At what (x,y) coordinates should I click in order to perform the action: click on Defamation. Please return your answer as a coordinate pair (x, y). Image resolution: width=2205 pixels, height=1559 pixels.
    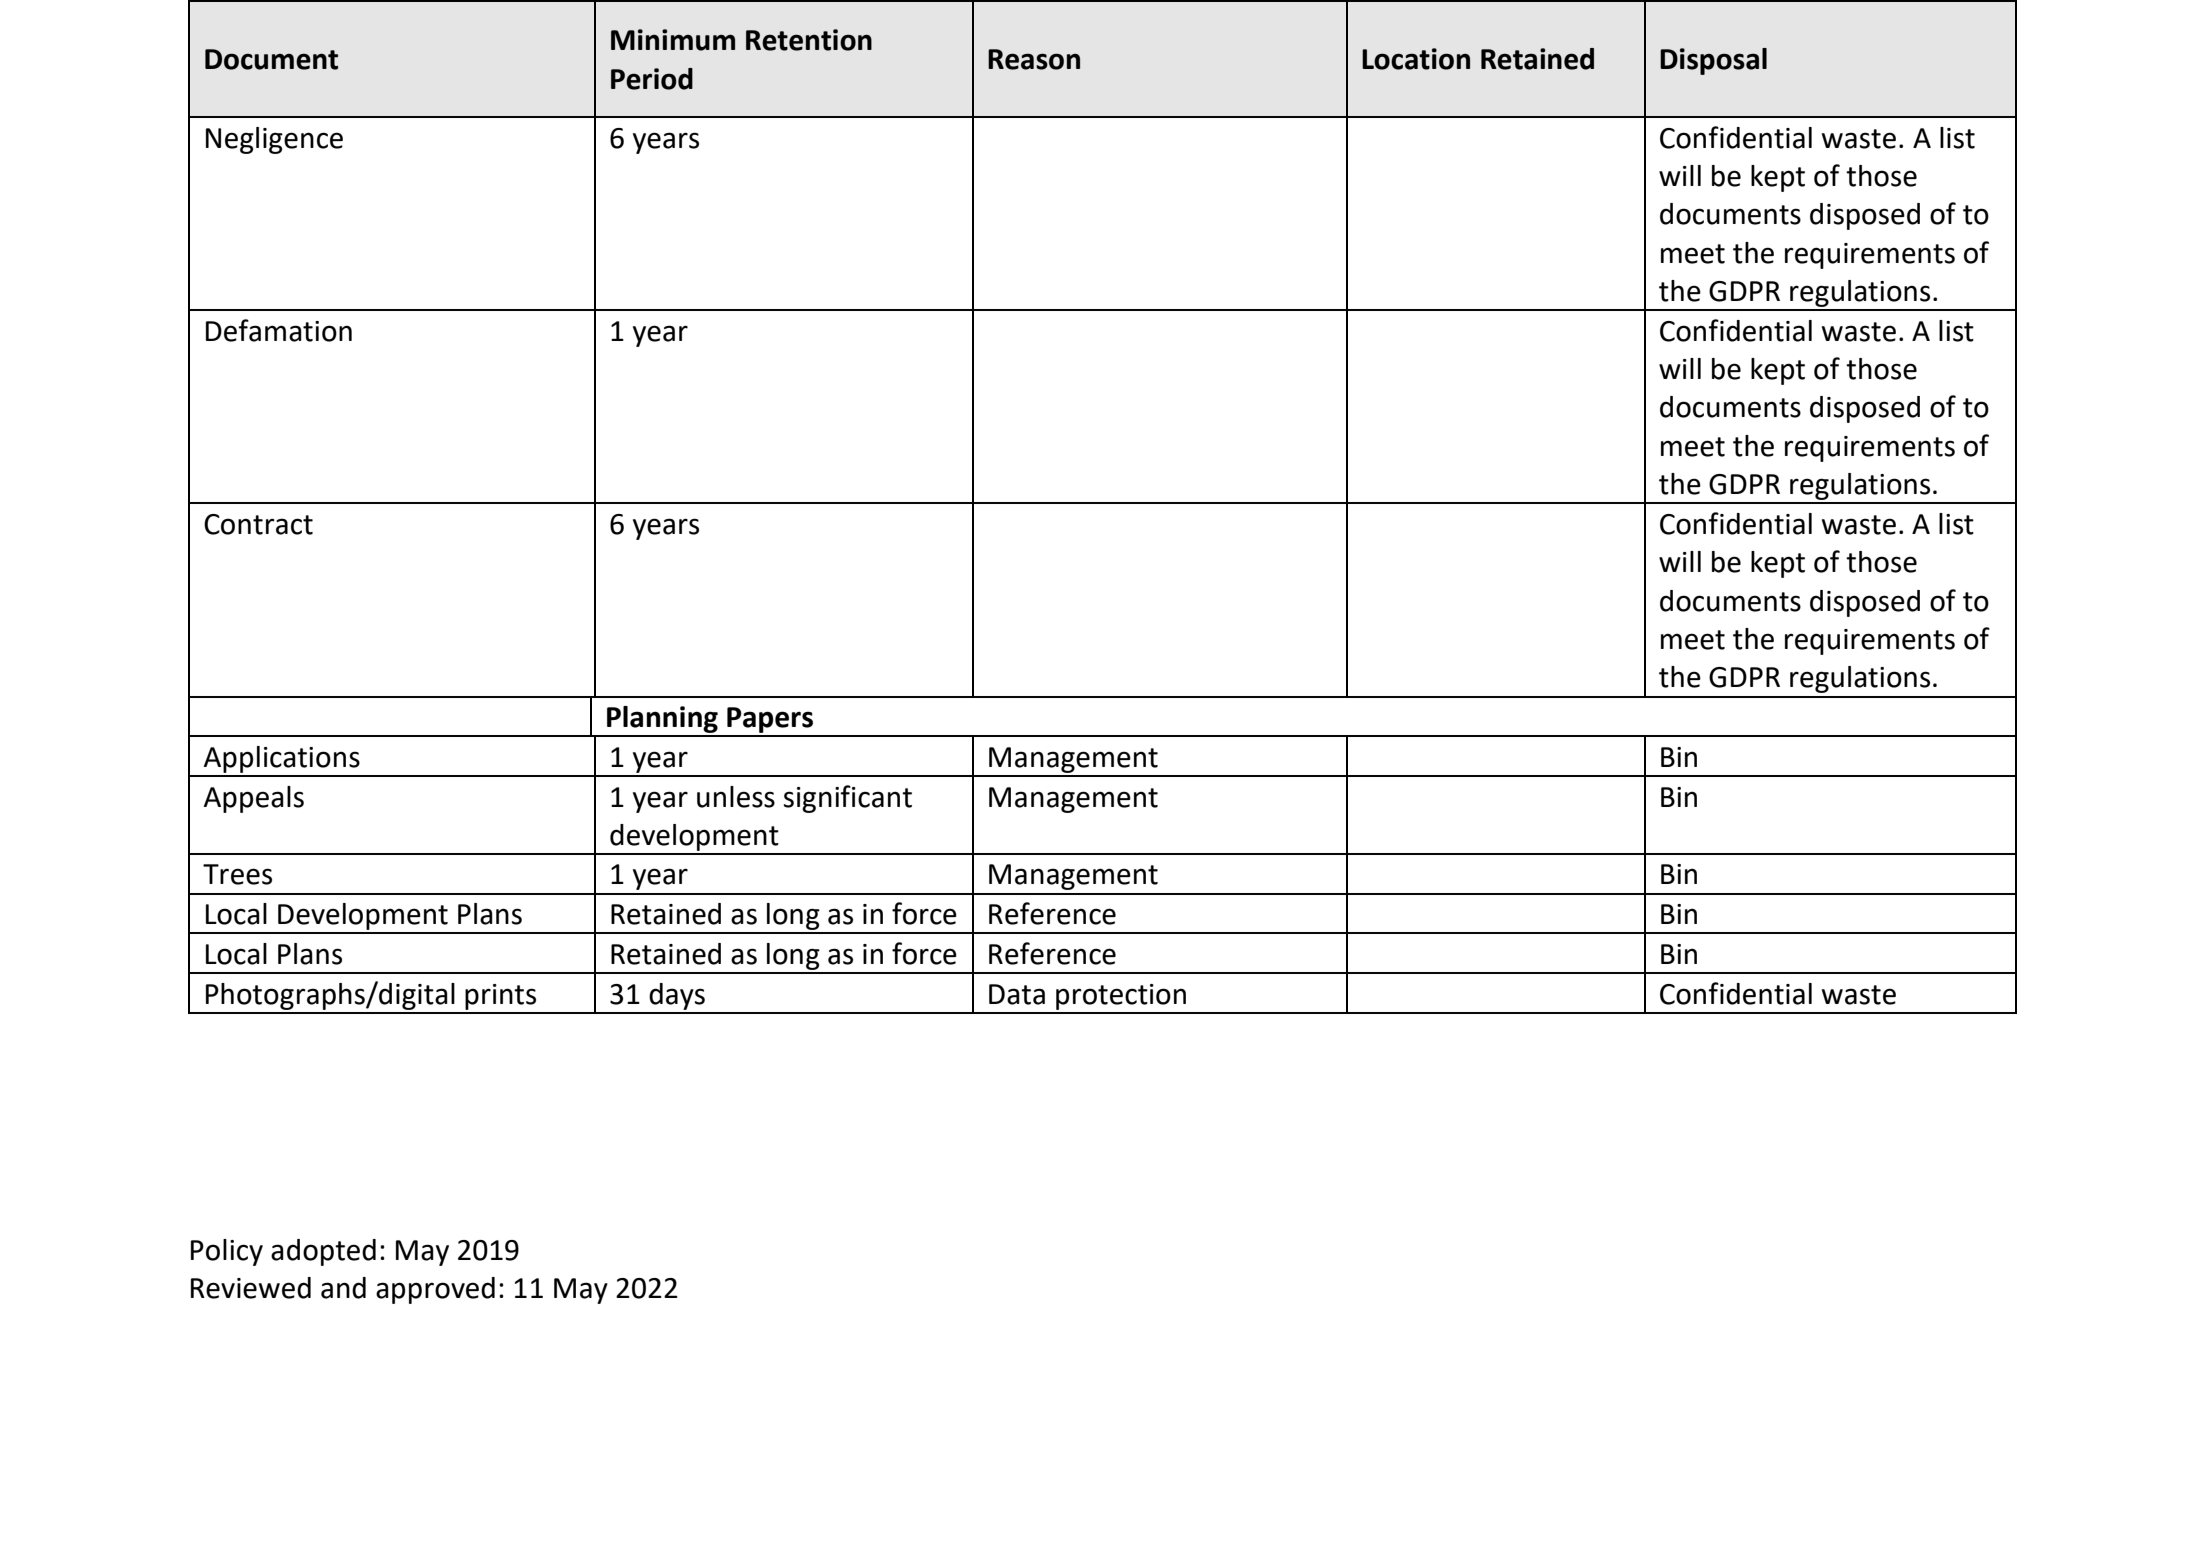
    Looking at the image, I should click on (279, 330).
